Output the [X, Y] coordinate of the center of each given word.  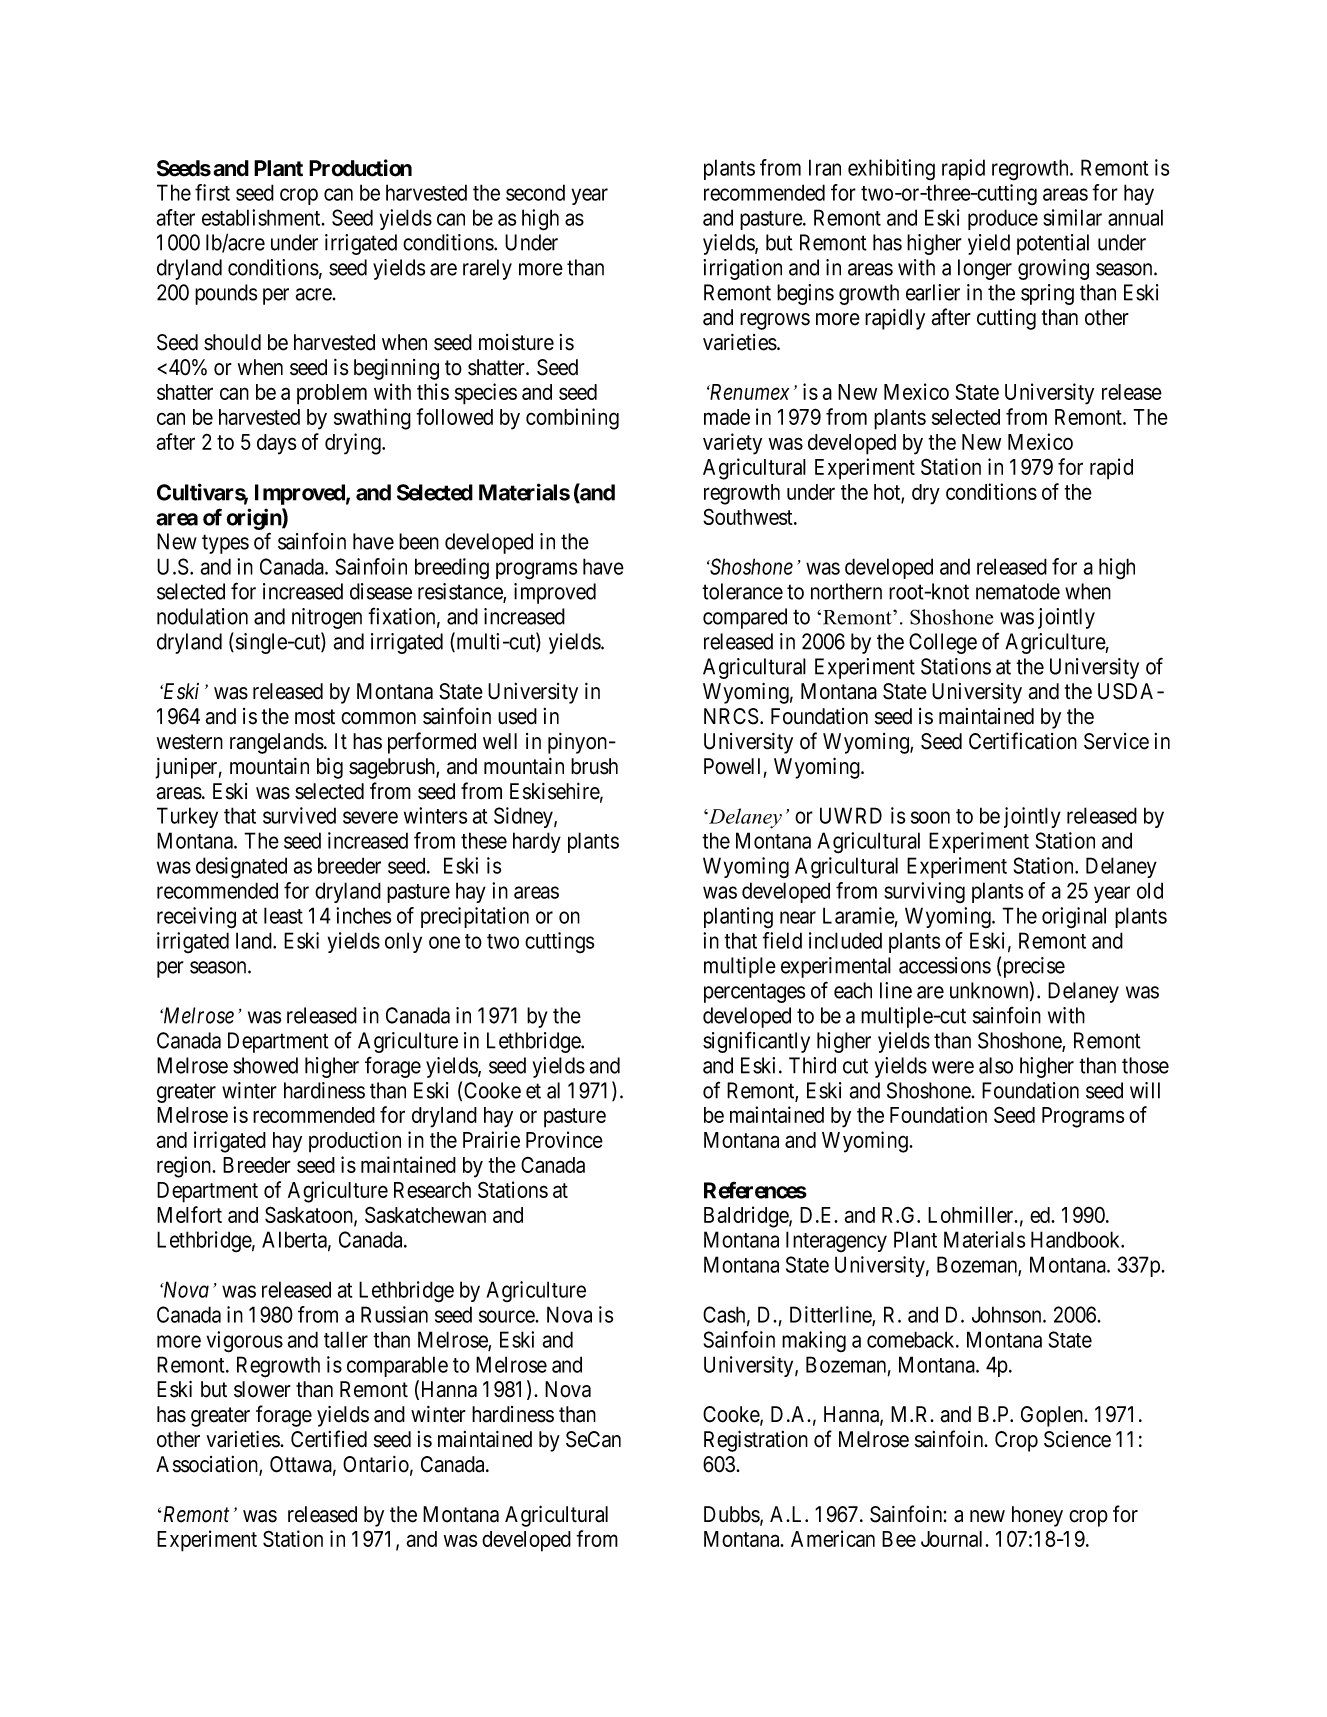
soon [930, 817]
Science [1077, 1439]
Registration [756, 1441]
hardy [537, 842]
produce [1003, 219]
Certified [329, 1439]
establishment [262, 217]
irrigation [742, 269]
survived [299, 815]
